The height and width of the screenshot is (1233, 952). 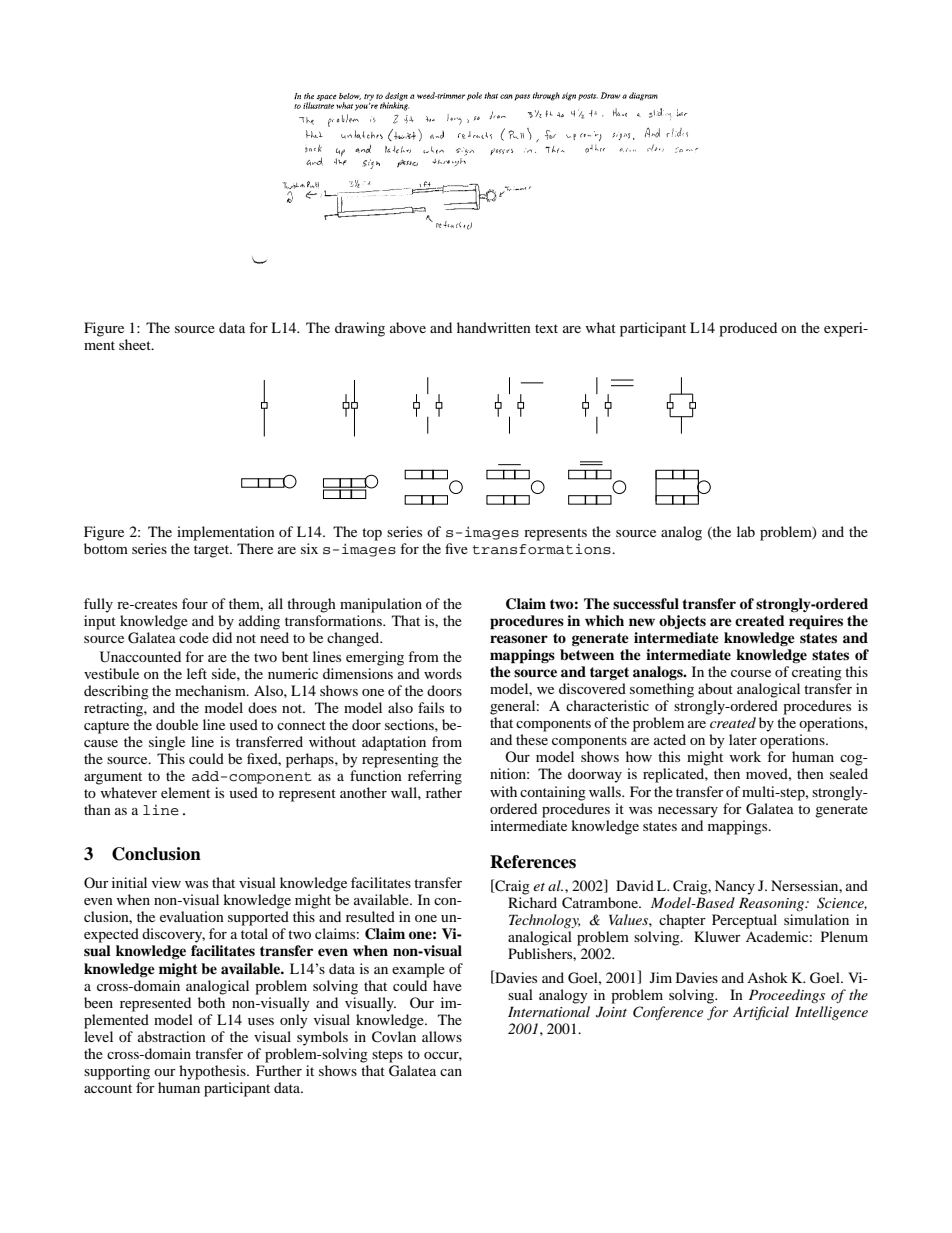 I want to click on drawing, so click(x=360, y=329).
